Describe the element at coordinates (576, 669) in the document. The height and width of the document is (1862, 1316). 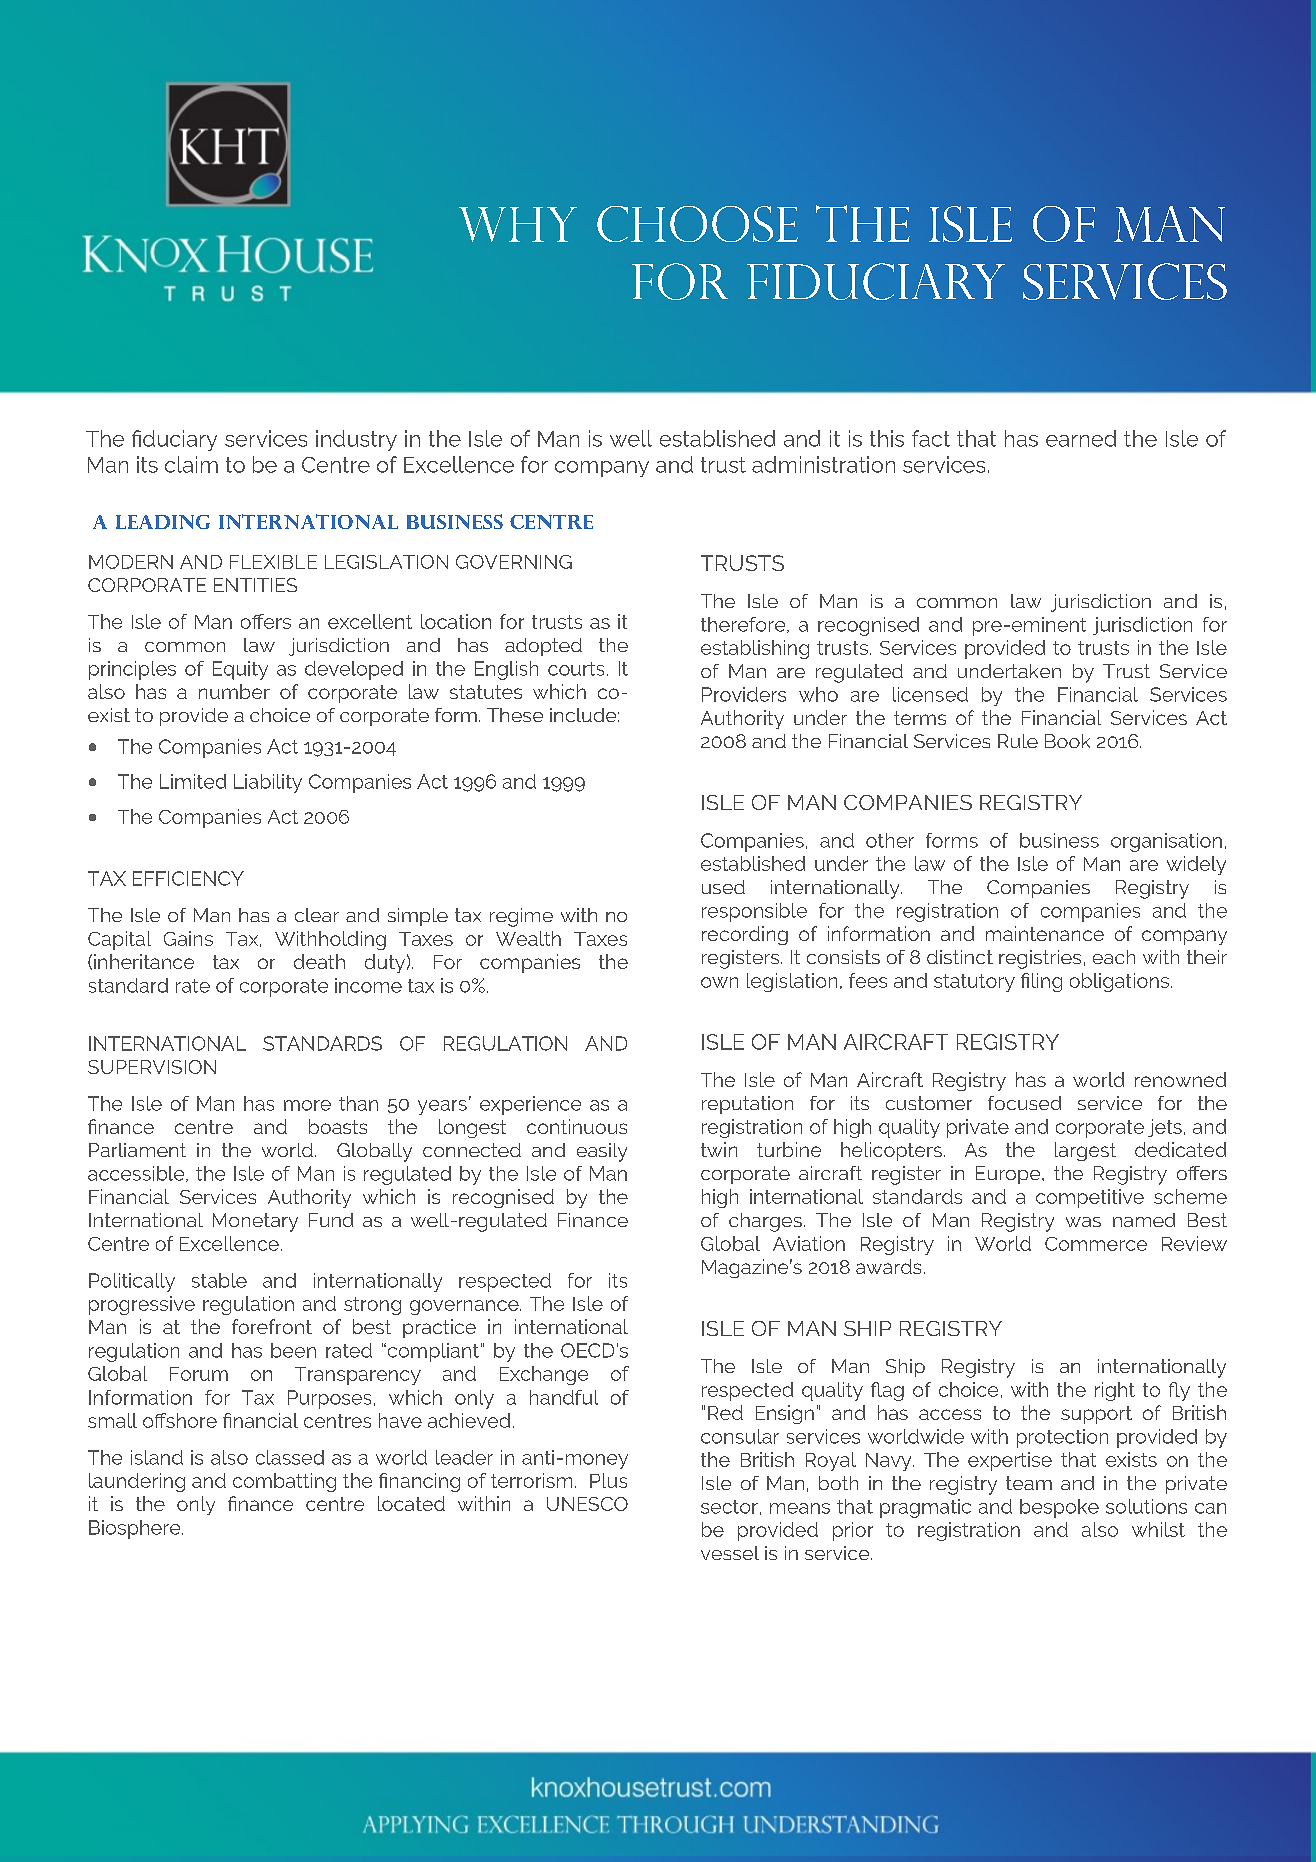
I see `courts` at that location.
